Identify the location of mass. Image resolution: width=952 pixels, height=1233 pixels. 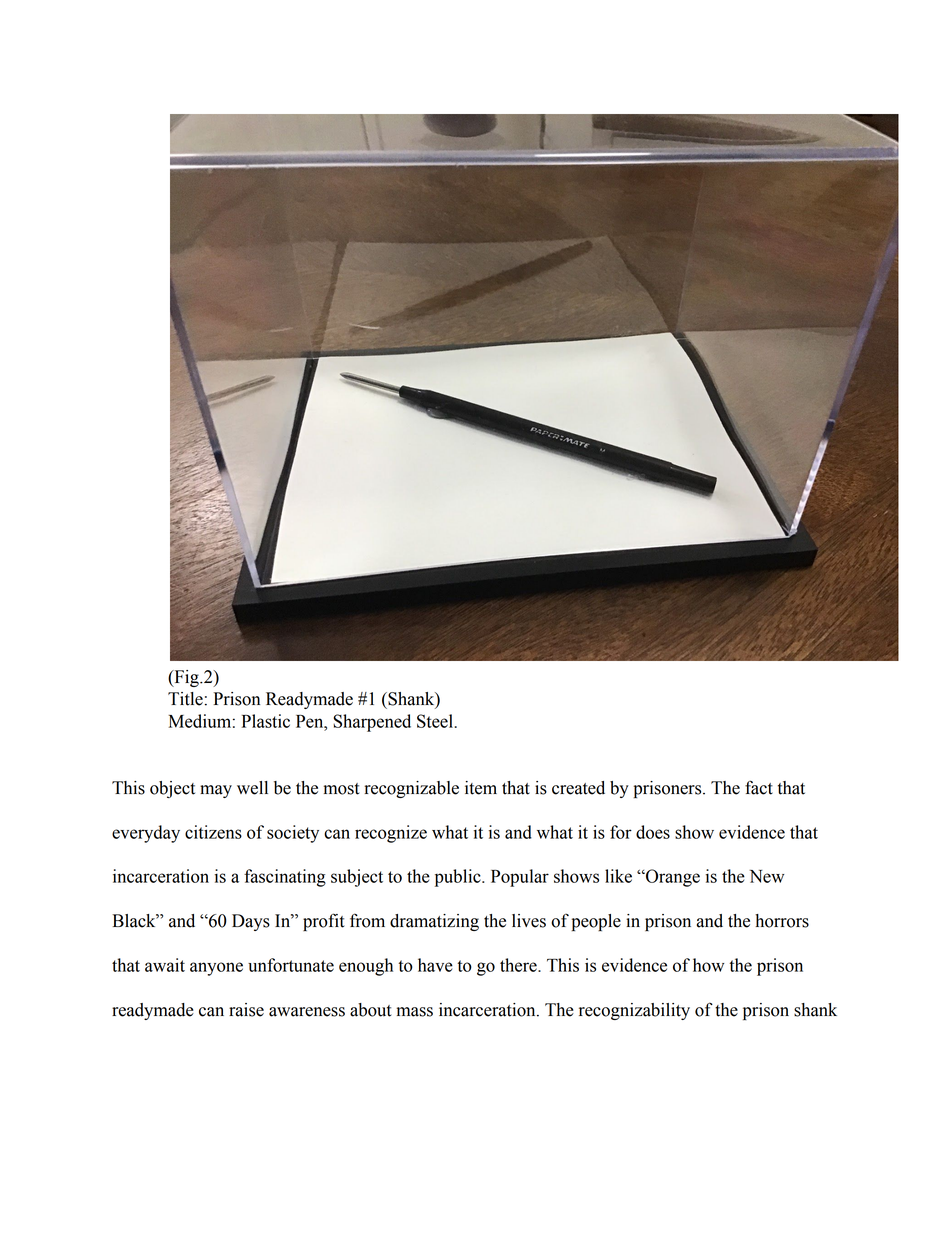
(415, 1012).
